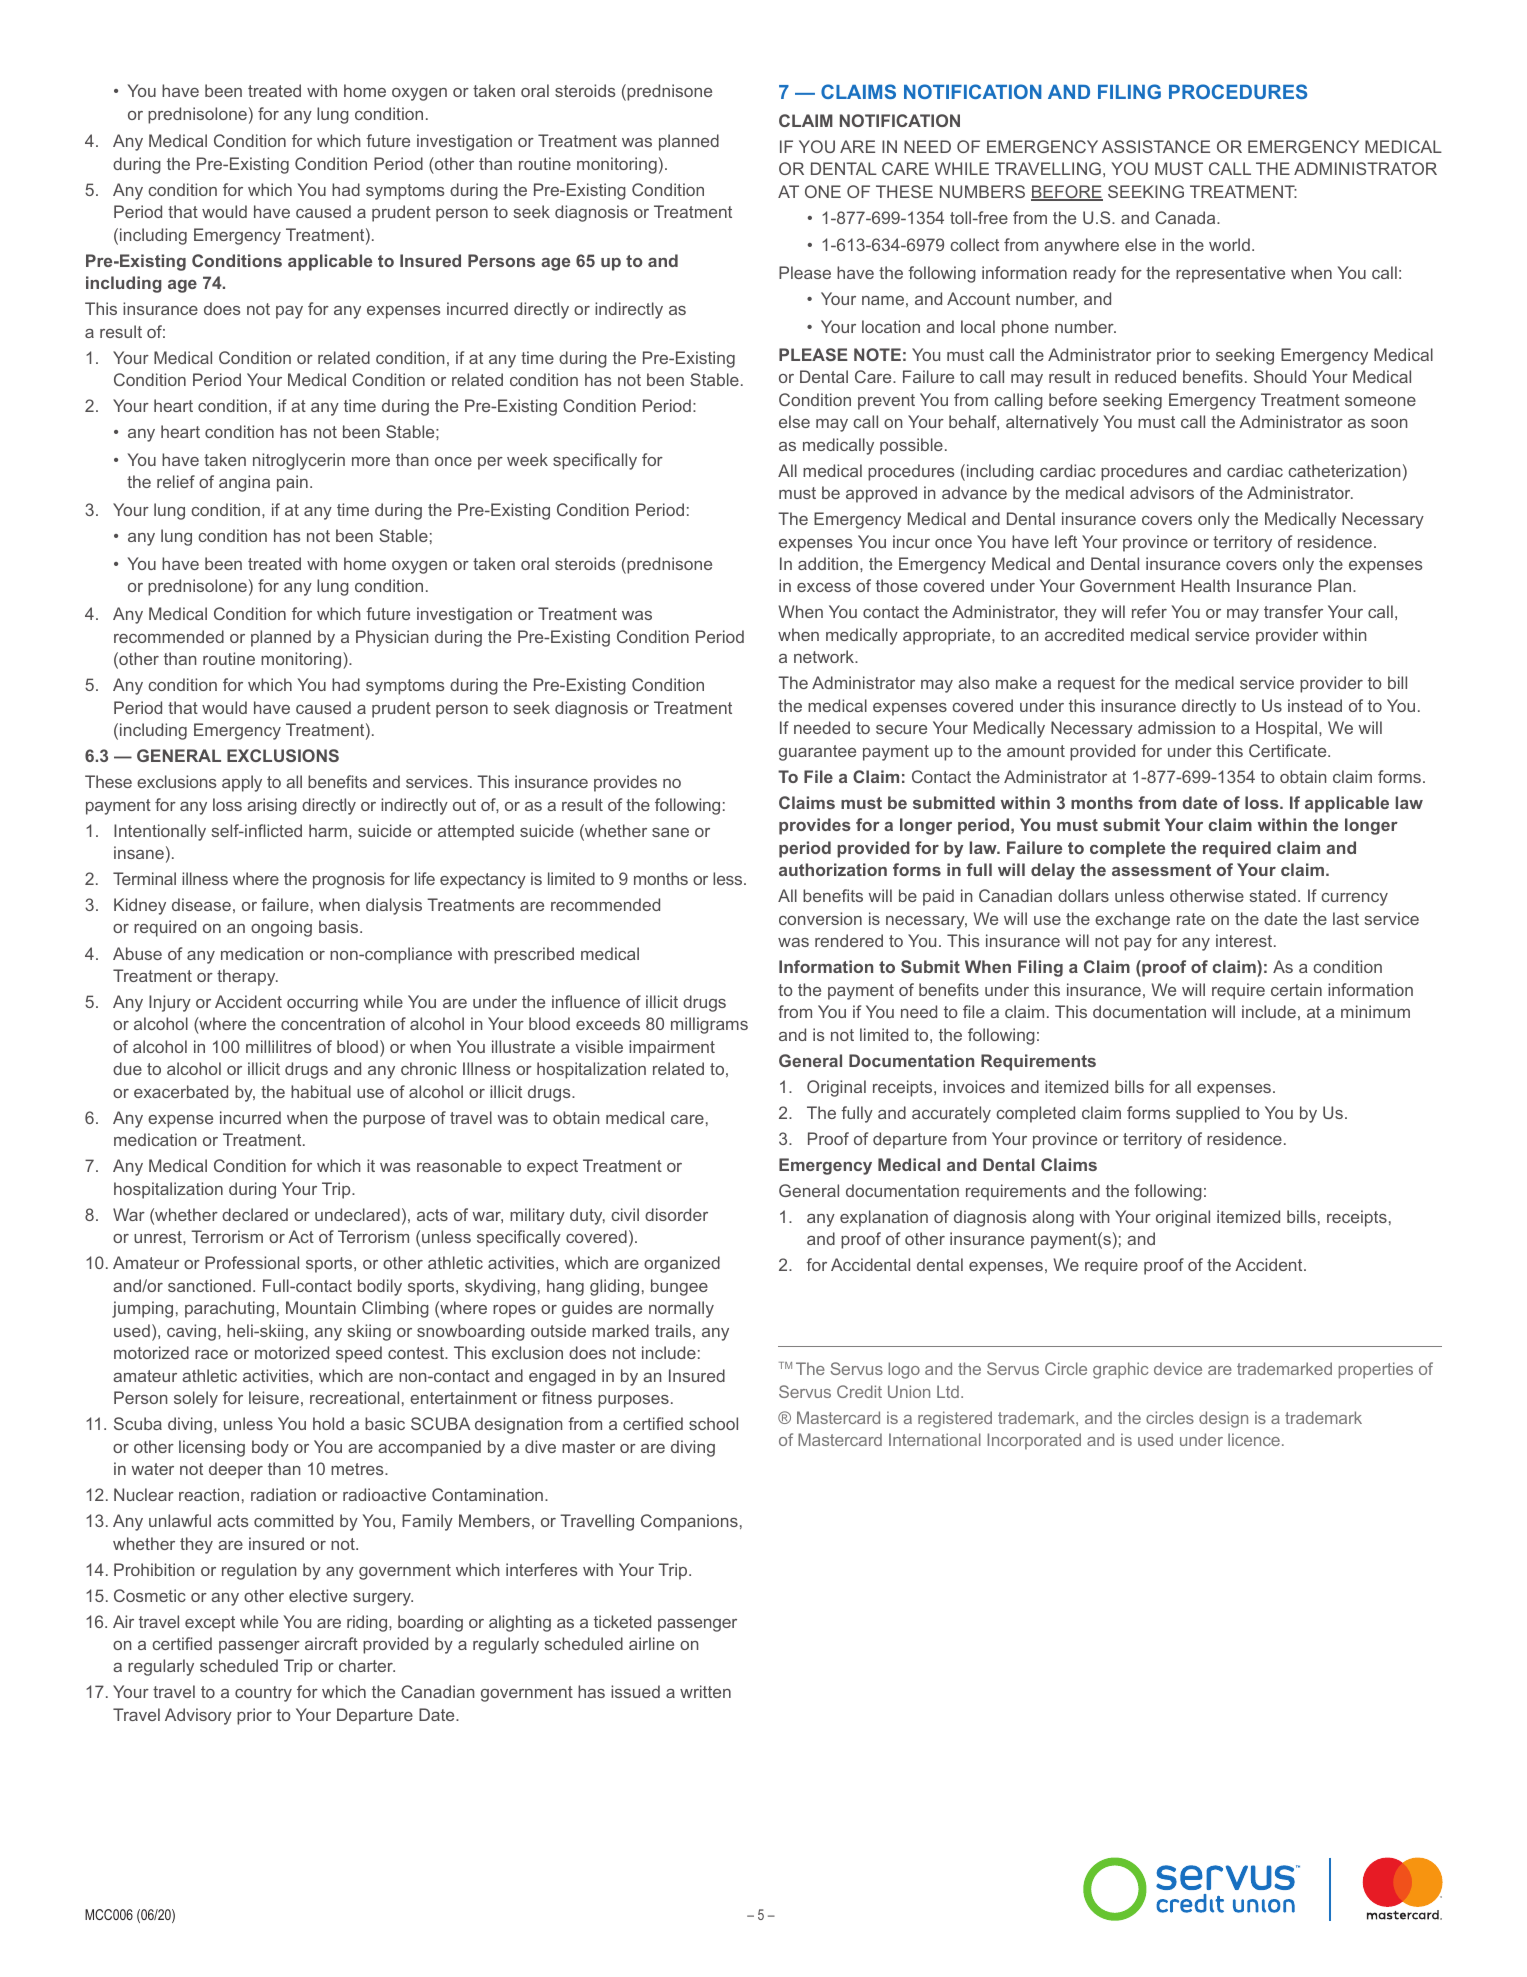  I want to click on Canada, so click(1186, 217).
